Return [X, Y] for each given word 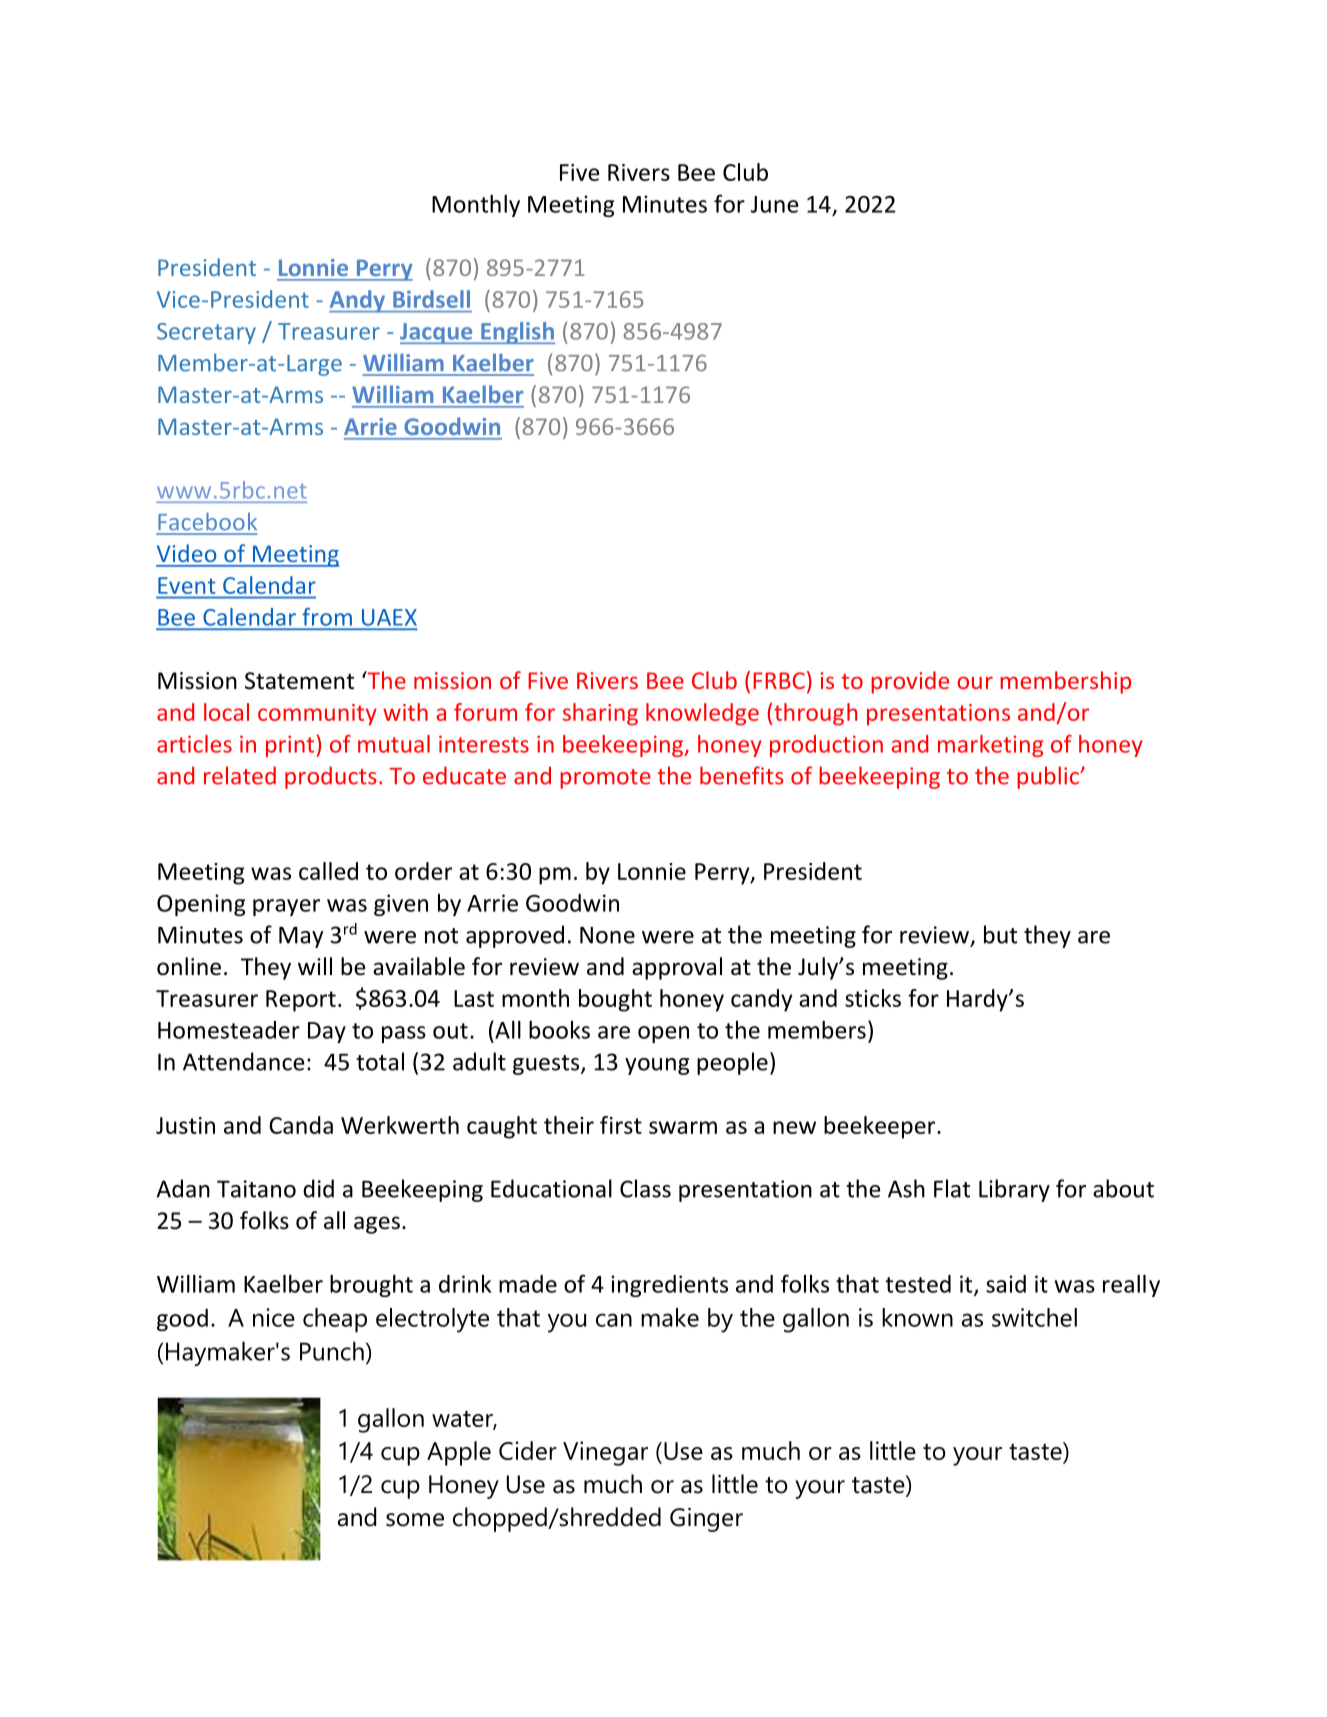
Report [301, 1001]
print [291, 746]
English [517, 333]
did [318, 1188]
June [774, 204]
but [1000, 934]
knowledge [702, 714]
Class [645, 1188]
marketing [990, 746]
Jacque [437, 333]
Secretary [206, 333]
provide [910, 682]
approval [677, 968]
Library [1014, 1190]
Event [186, 585]
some [415, 1520]
